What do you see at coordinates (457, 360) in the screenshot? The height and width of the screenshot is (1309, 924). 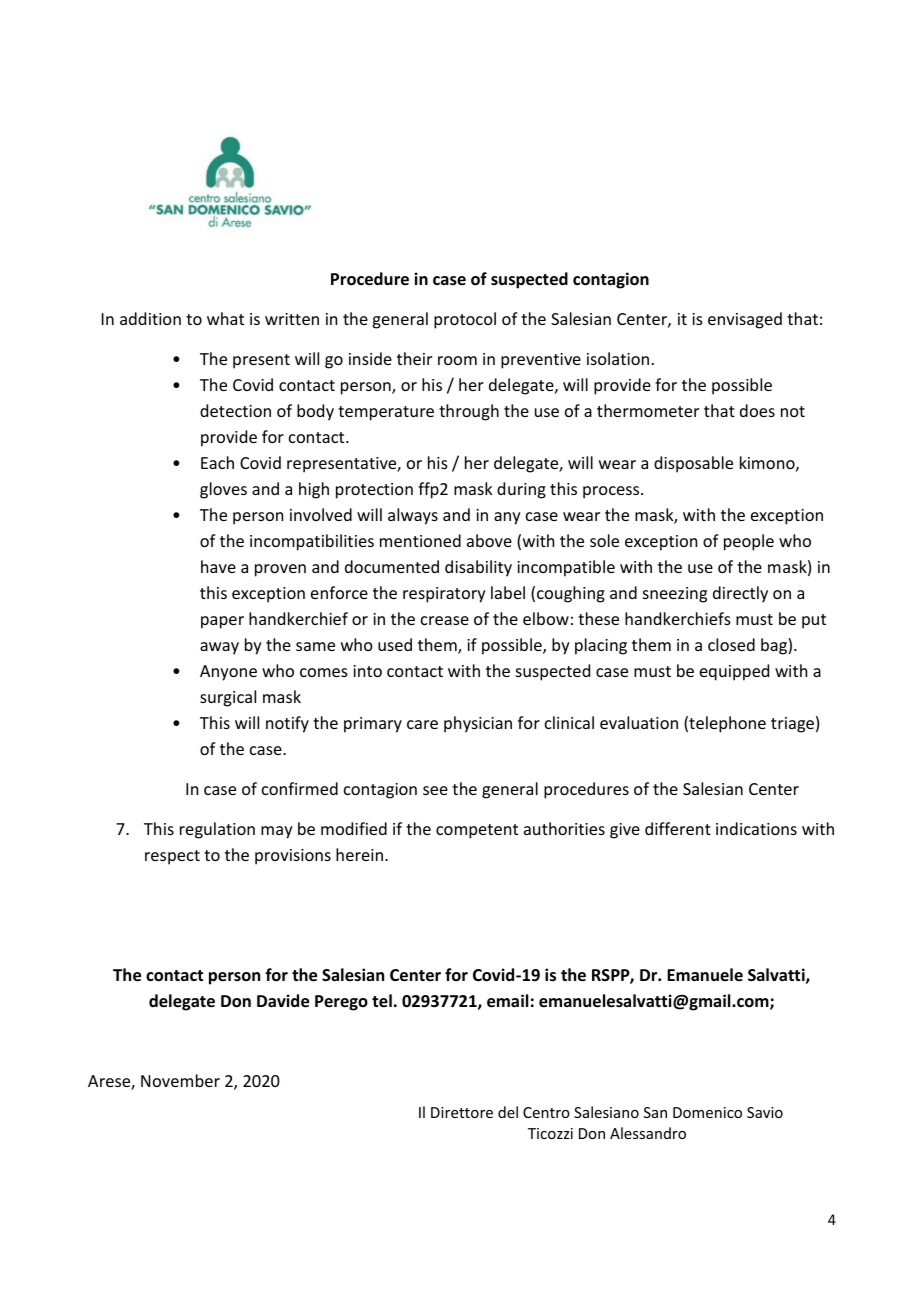 I see `room` at bounding box center [457, 360].
